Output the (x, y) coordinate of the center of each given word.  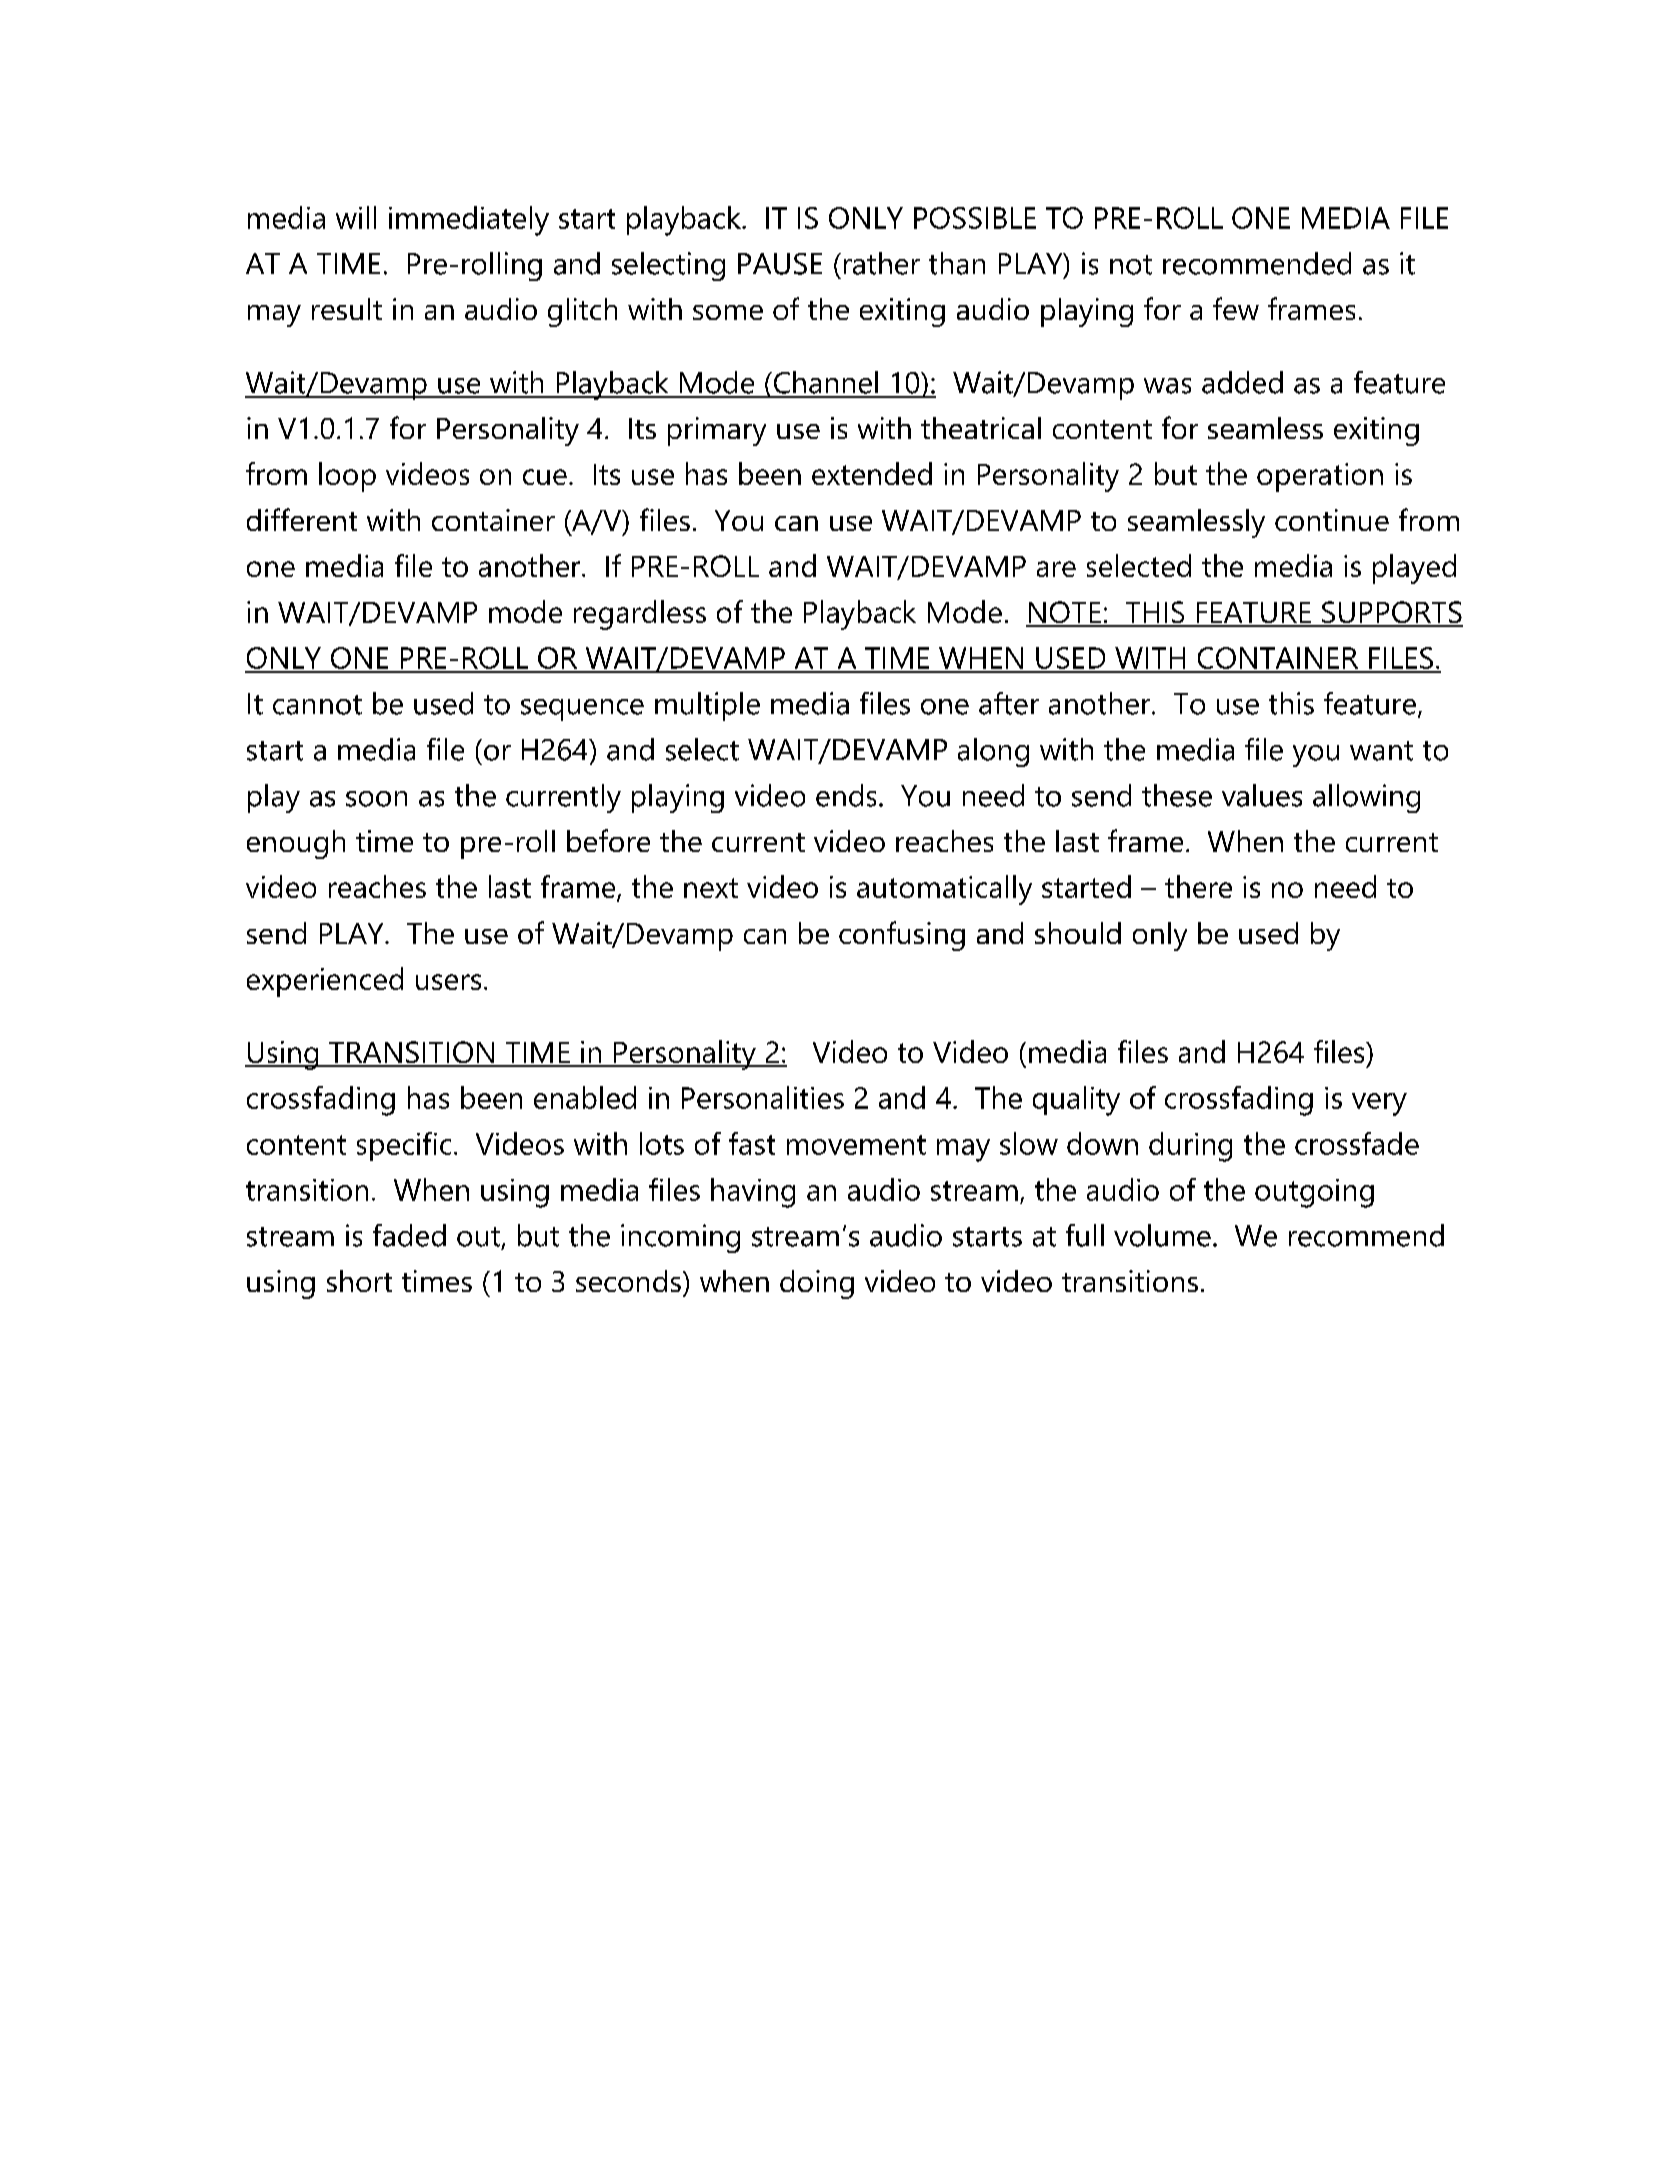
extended (872, 473)
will (356, 217)
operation (1320, 477)
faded (409, 1235)
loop (347, 477)
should (1078, 933)
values (1262, 795)
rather (882, 263)
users (448, 982)
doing (817, 1284)
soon (376, 799)
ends (846, 795)
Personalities (763, 1097)
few (1236, 308)
